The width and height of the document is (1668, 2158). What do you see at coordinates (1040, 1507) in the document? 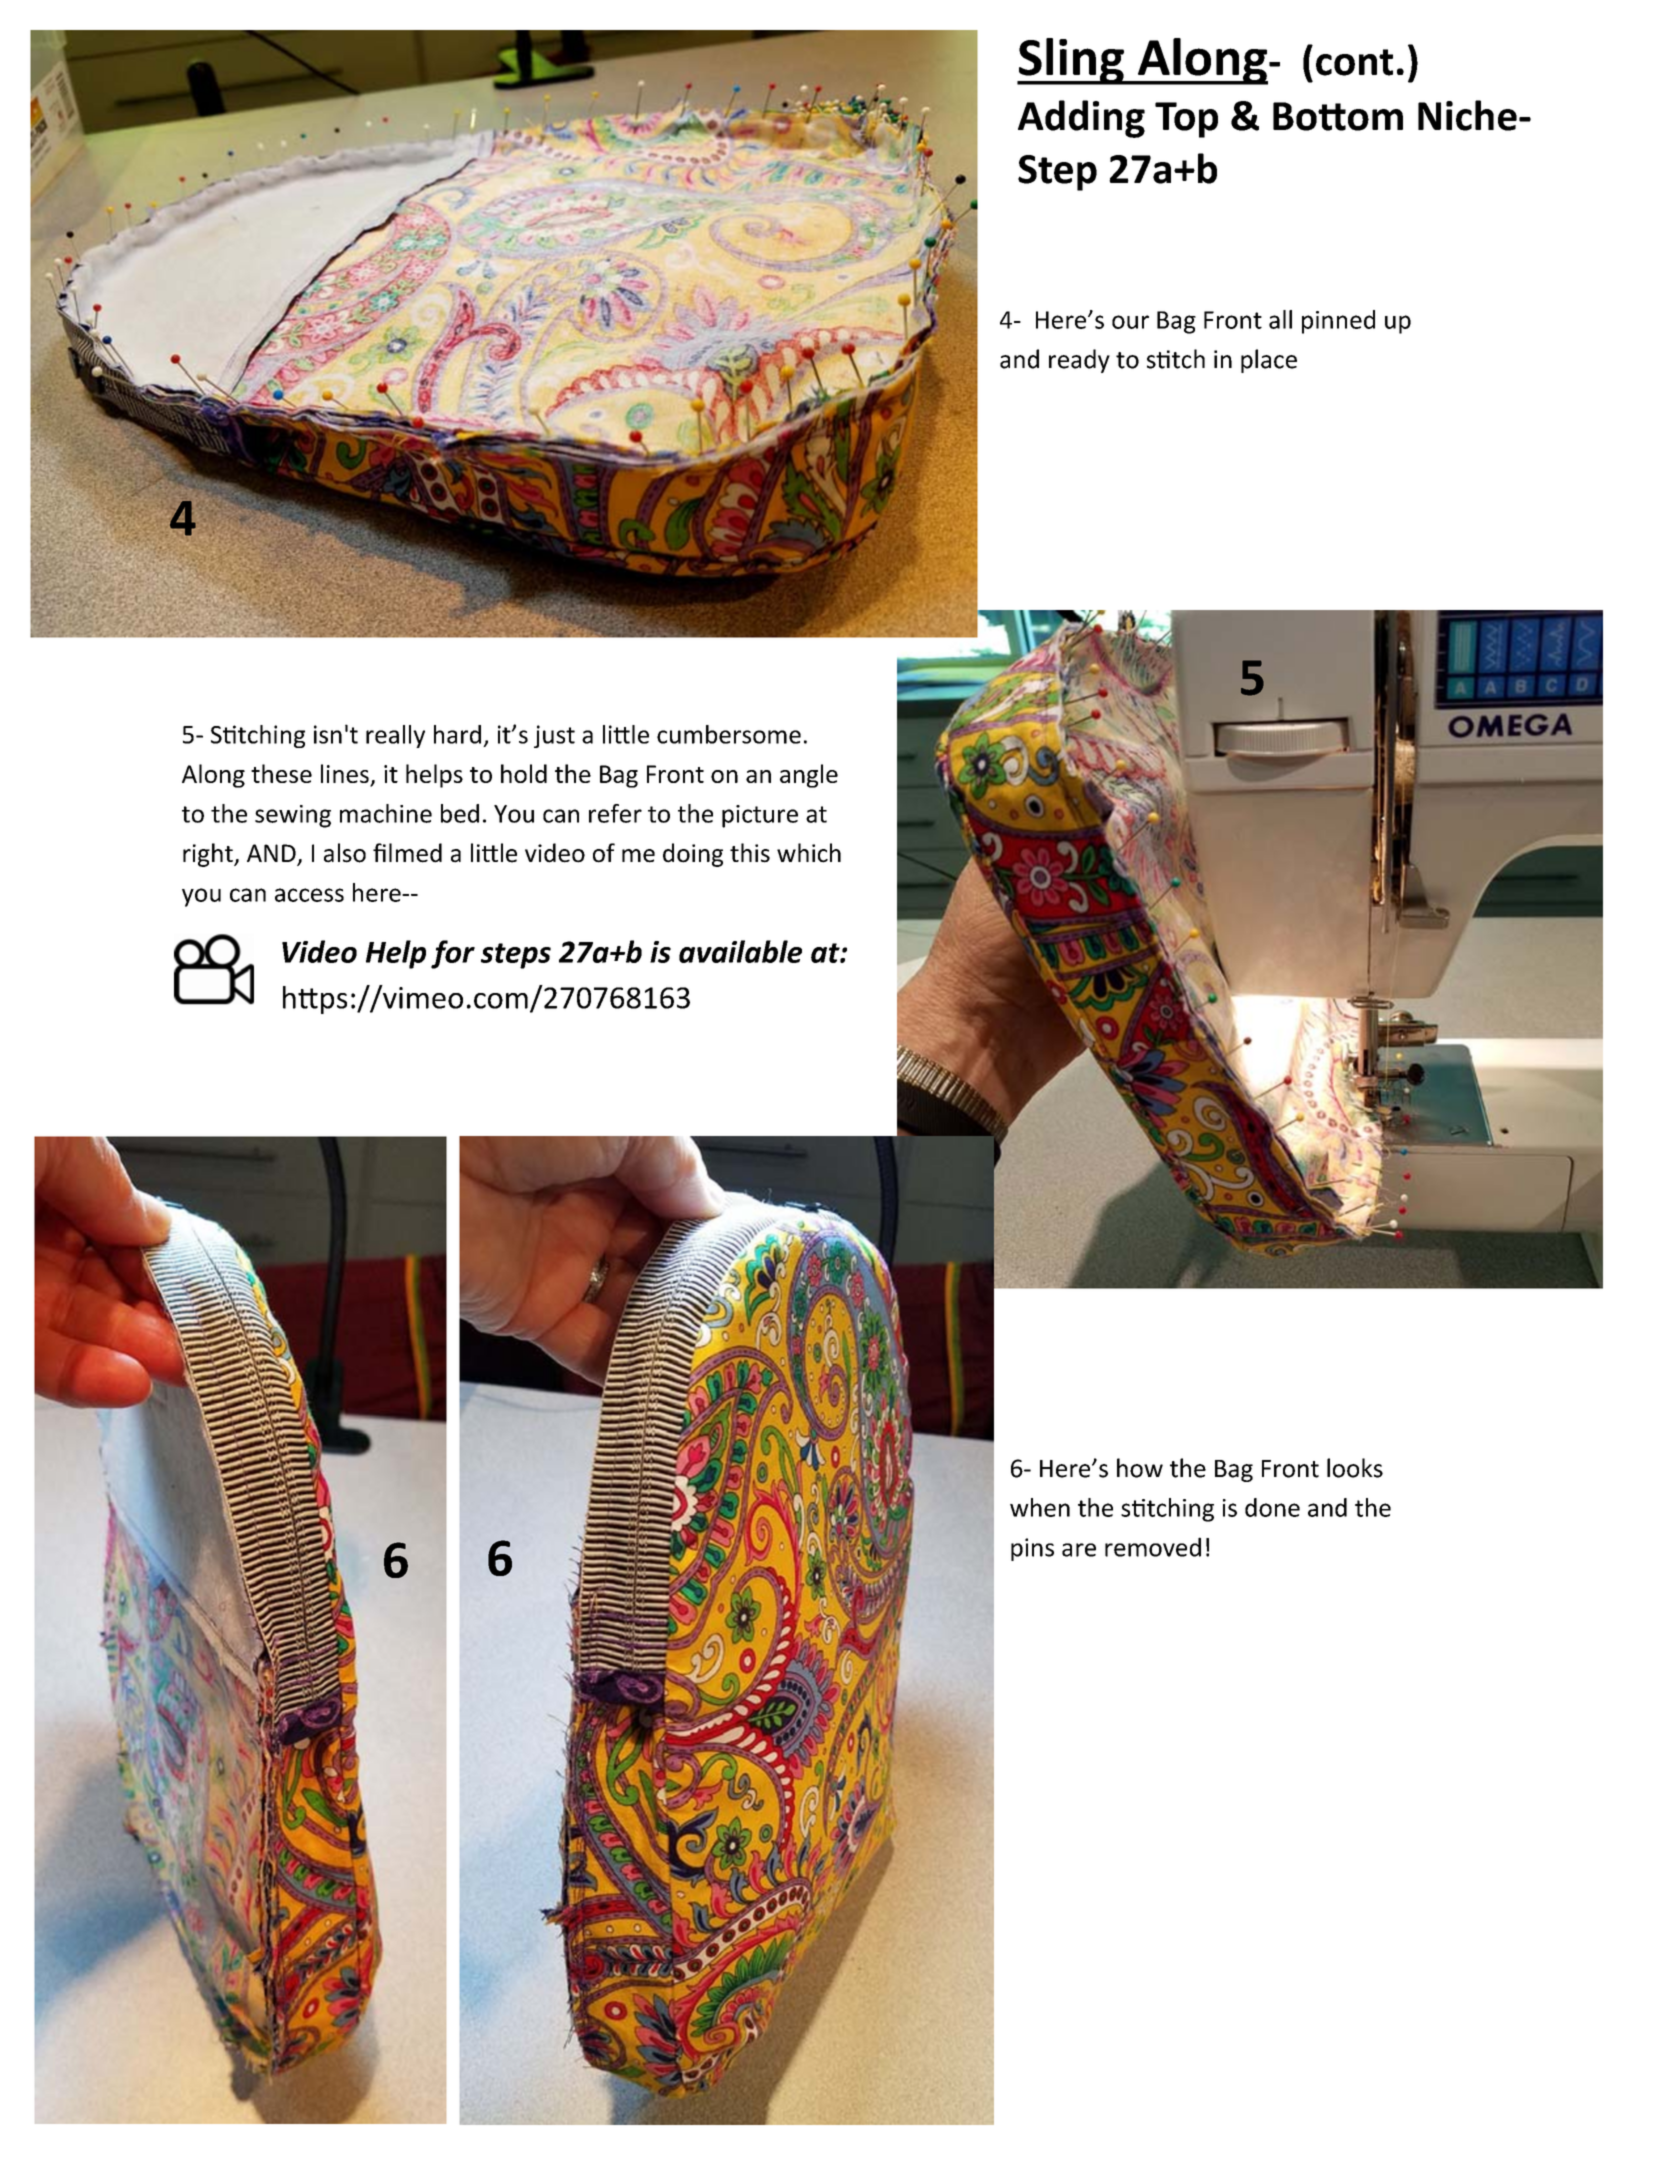
I see `when` at bounding box center [1040, 1507].
